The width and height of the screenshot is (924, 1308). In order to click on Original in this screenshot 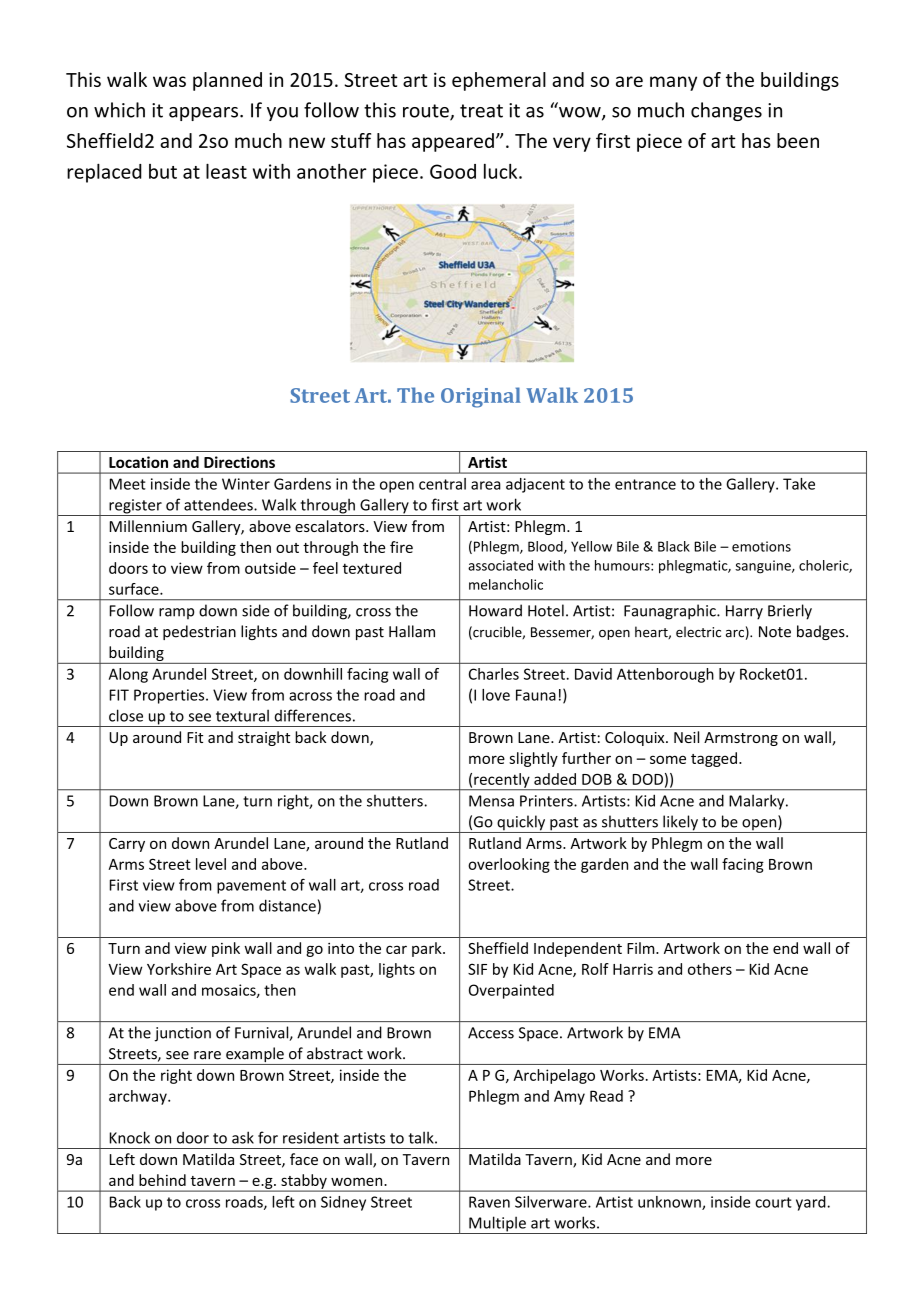, I will do `click(481, 397)`.
